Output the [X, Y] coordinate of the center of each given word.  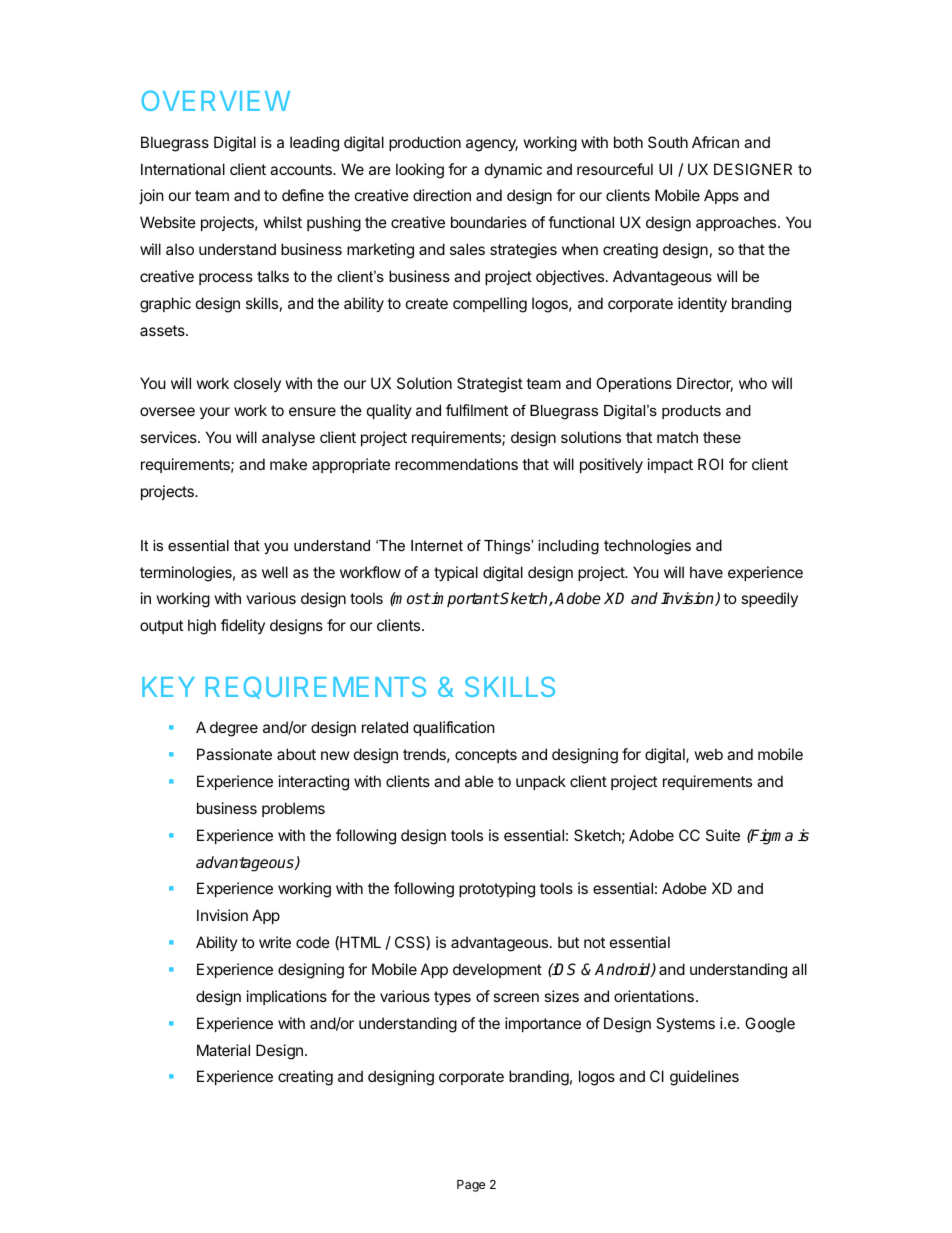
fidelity [243, 626]
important [465, 599]
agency [492, 145]
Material [223, 1050]
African [715, 142]
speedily [769, 599]
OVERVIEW [216, 100]
